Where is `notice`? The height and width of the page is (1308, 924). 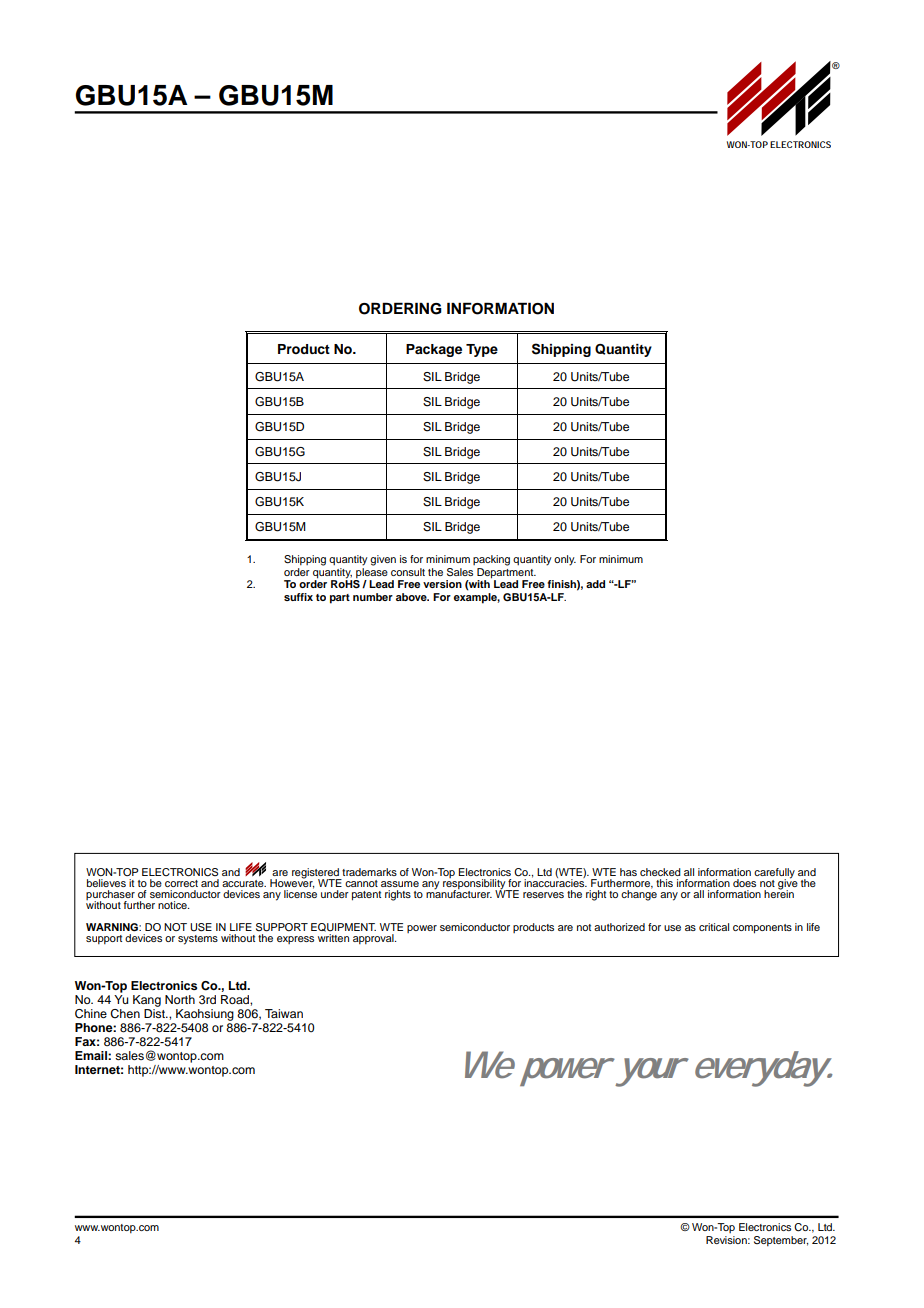 notice is located at coordinates (173, 905).
